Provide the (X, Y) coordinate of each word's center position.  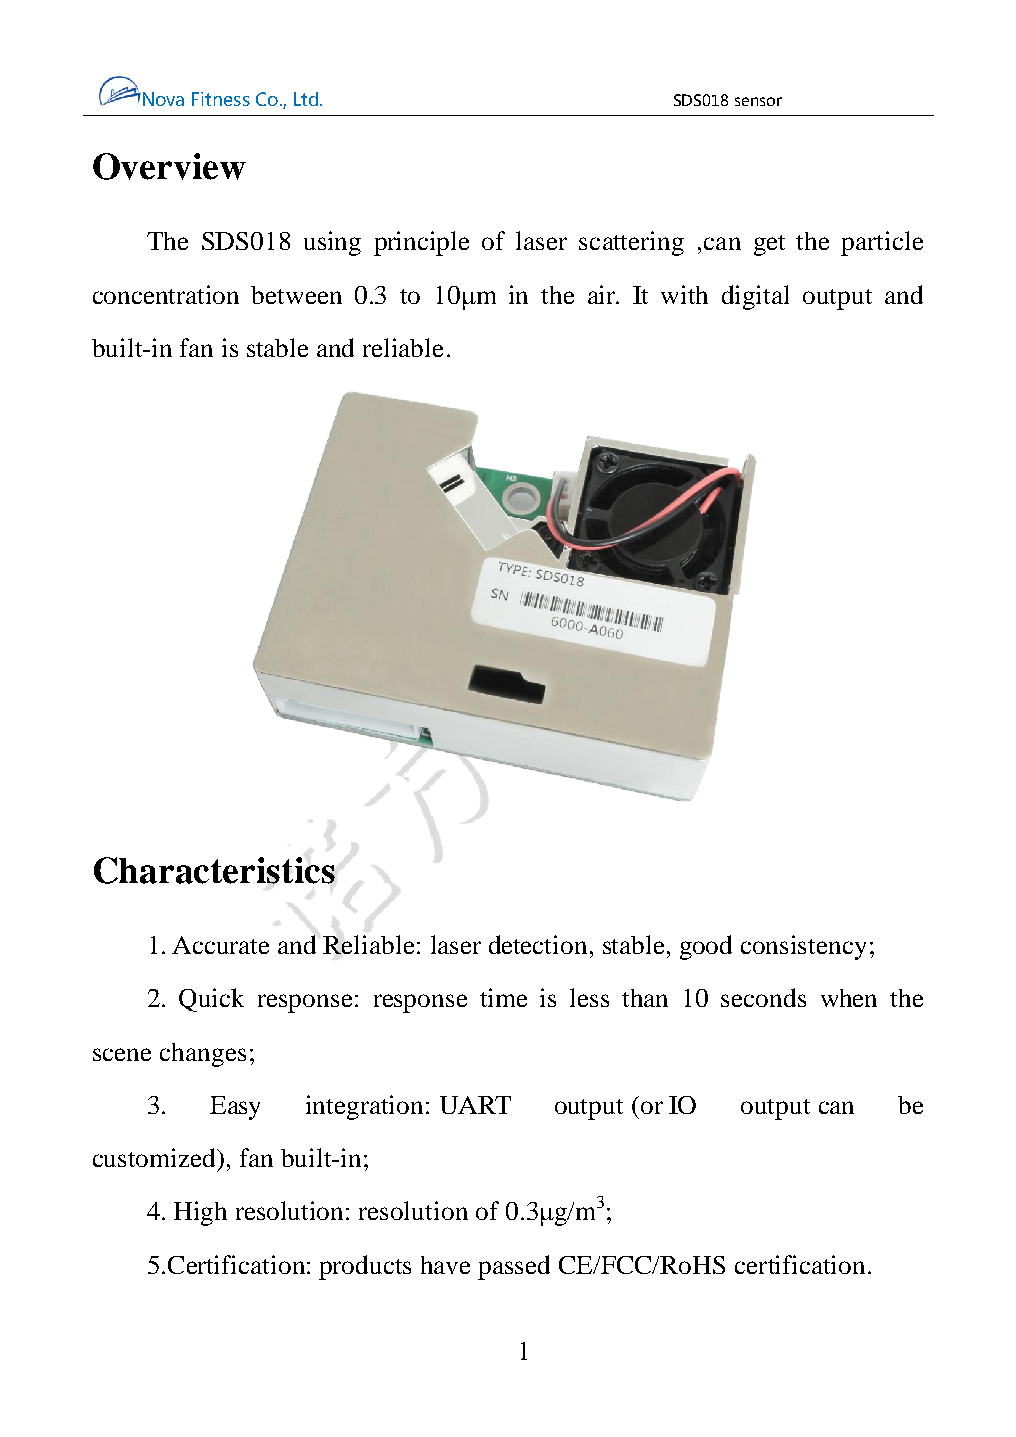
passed (514, 1267)
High (200, 1213)
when (849, 998)
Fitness (221, 99)
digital (755, 297)
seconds (763, 997)
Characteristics (214, 870)
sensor (758, 101)
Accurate (220, 945)
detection (538, 944)
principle (421, 243)
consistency (803, 947)
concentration (166, 294)
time (503, 997)
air (603, 294)
